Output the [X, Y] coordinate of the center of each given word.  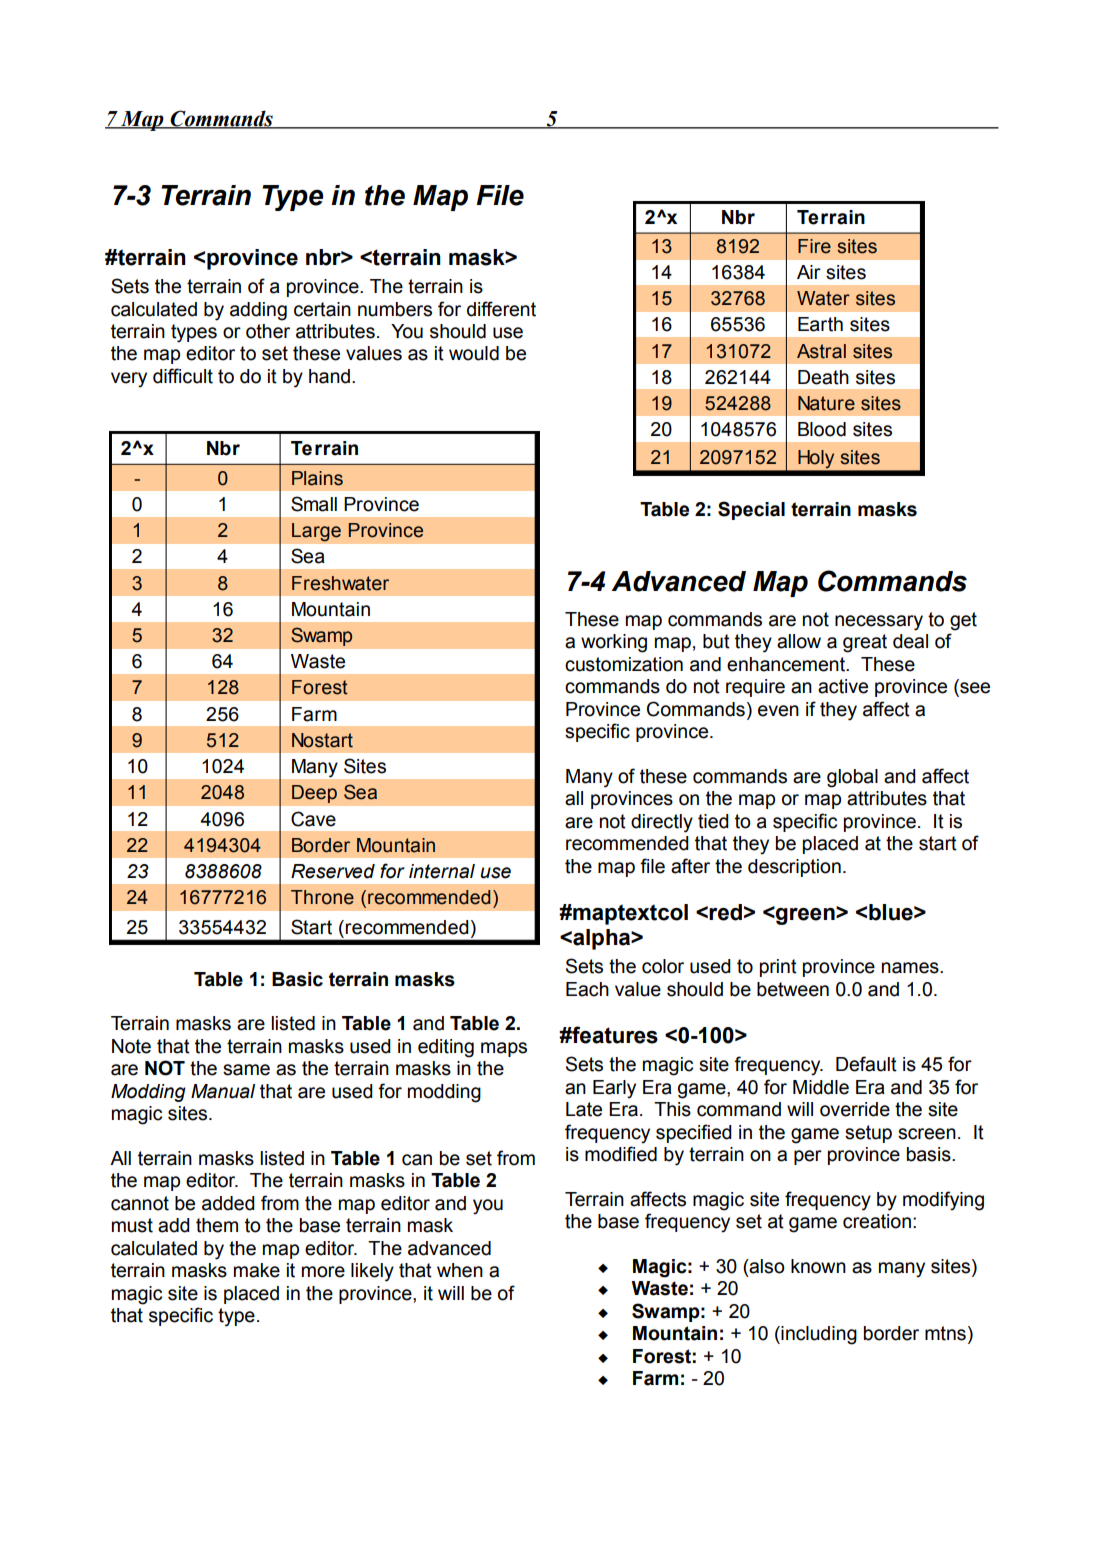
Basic [297, 979]
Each [587, 989]
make [257, 1270]
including [818, 1335]
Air [809, 272]
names [911, 968]
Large [316, 532]
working [614, 643]
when [460, 1270]
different [501, 309]
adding [258, 311]
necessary [879, 623]
